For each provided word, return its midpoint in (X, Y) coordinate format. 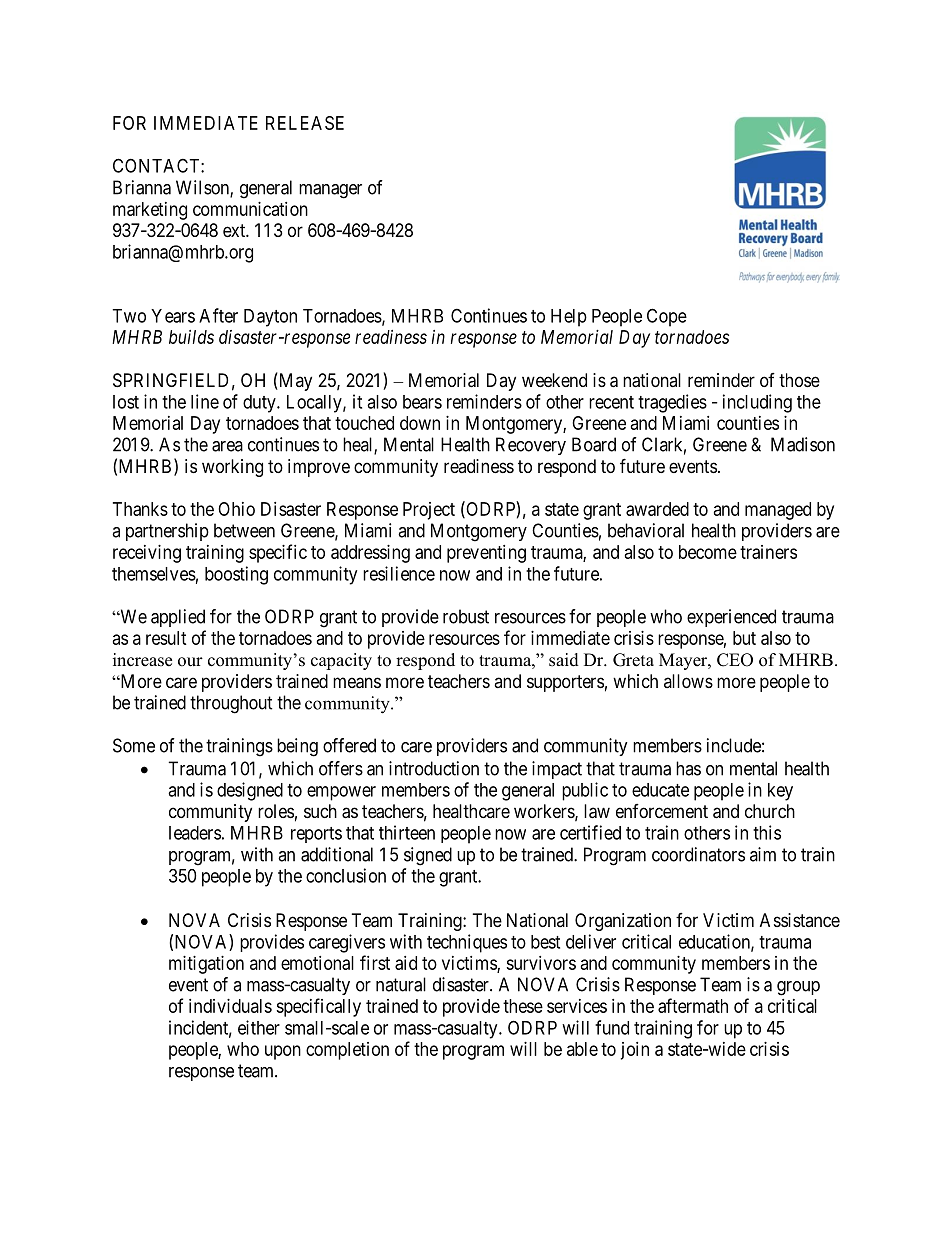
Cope (667, 317)
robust (466, 616)
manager (330, 191)
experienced (731, 618)
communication (250, 209)
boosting (236, 575)
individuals (230, 1006)
